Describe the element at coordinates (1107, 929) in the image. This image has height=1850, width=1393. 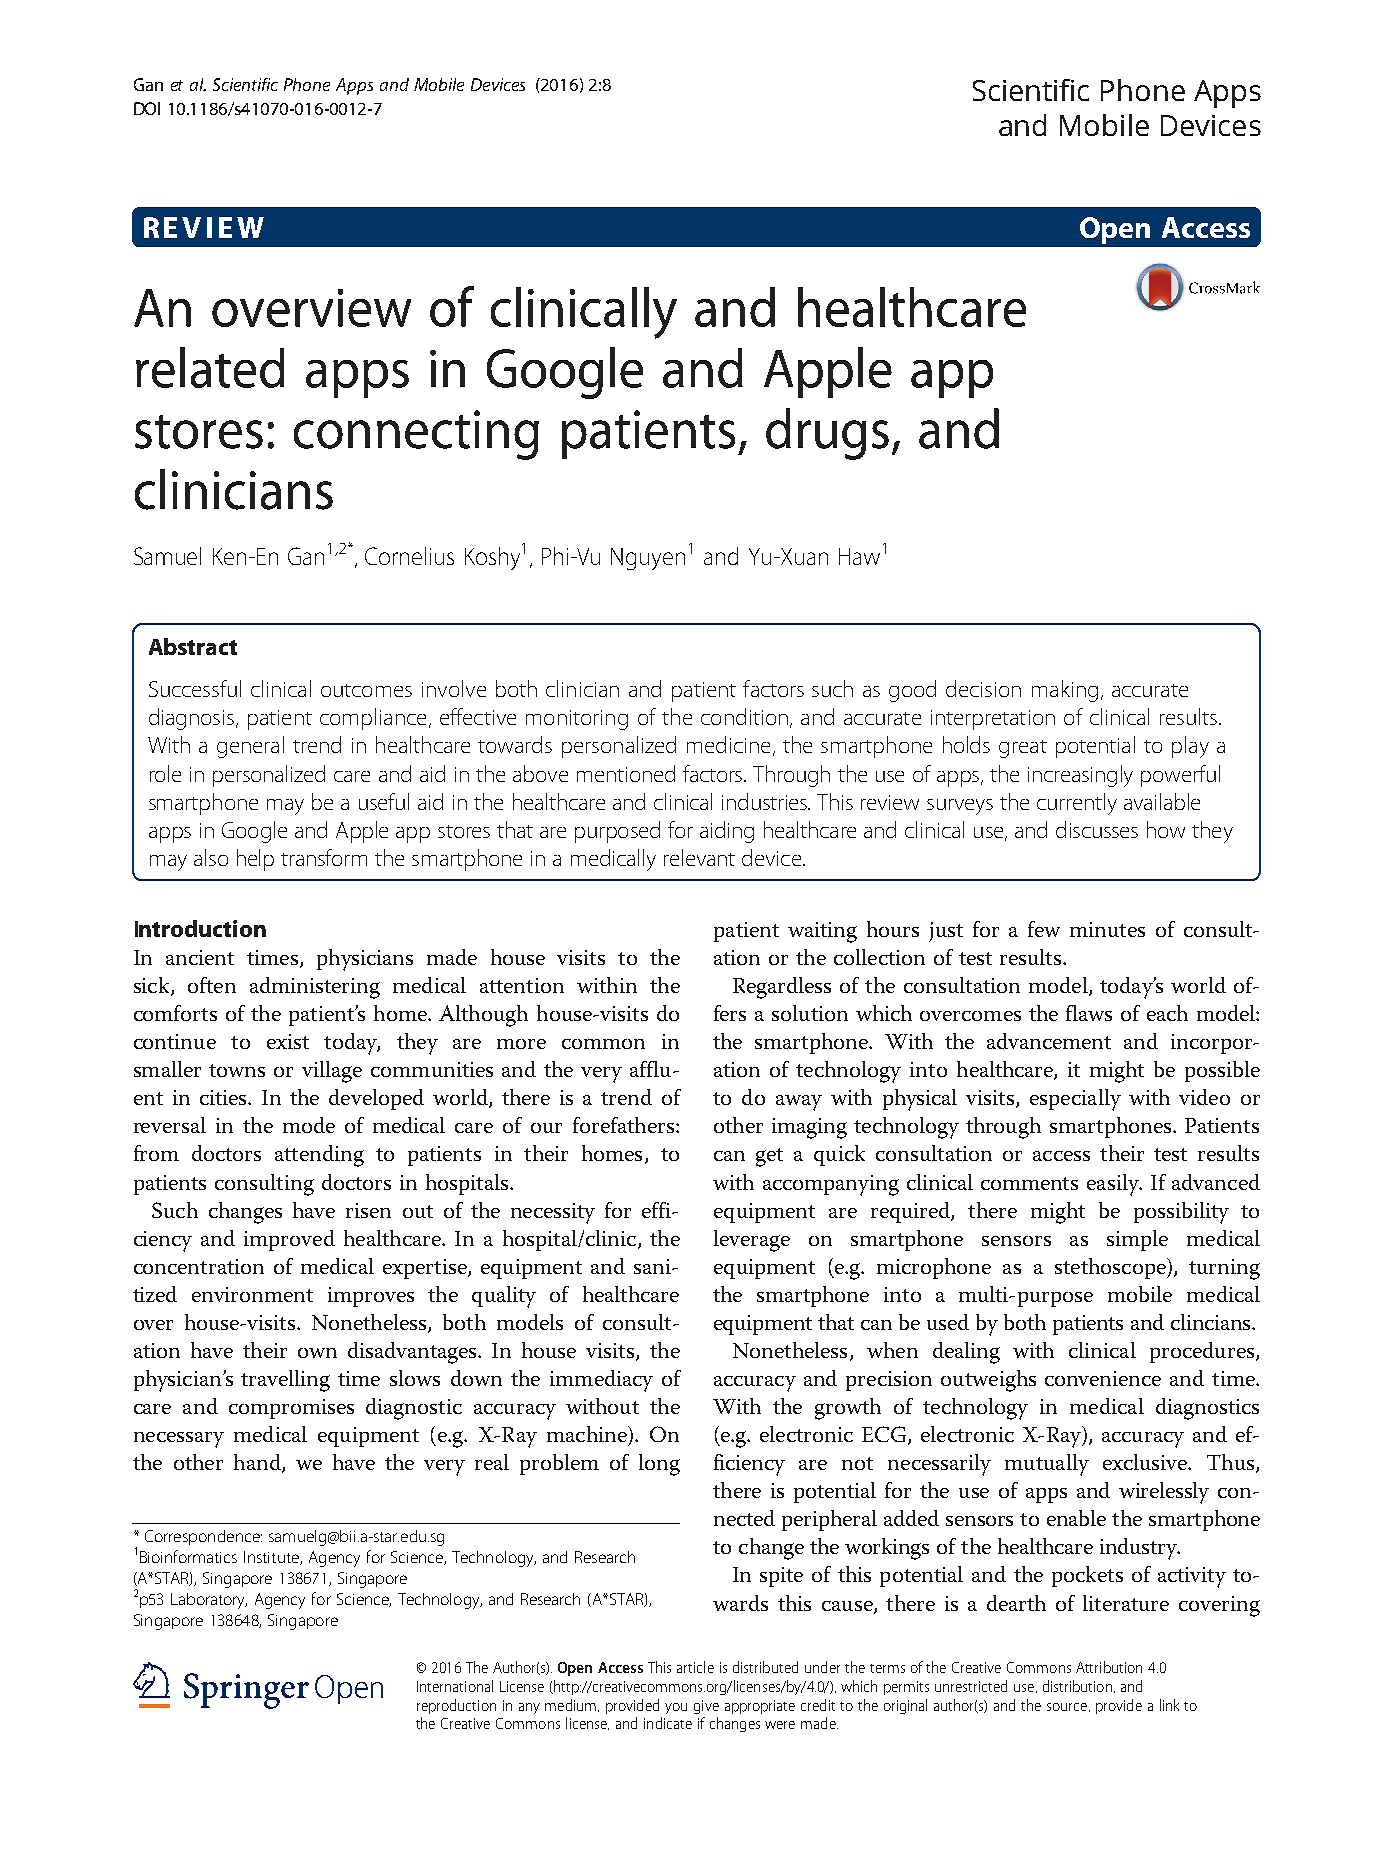
I see `minutes` at that location.
